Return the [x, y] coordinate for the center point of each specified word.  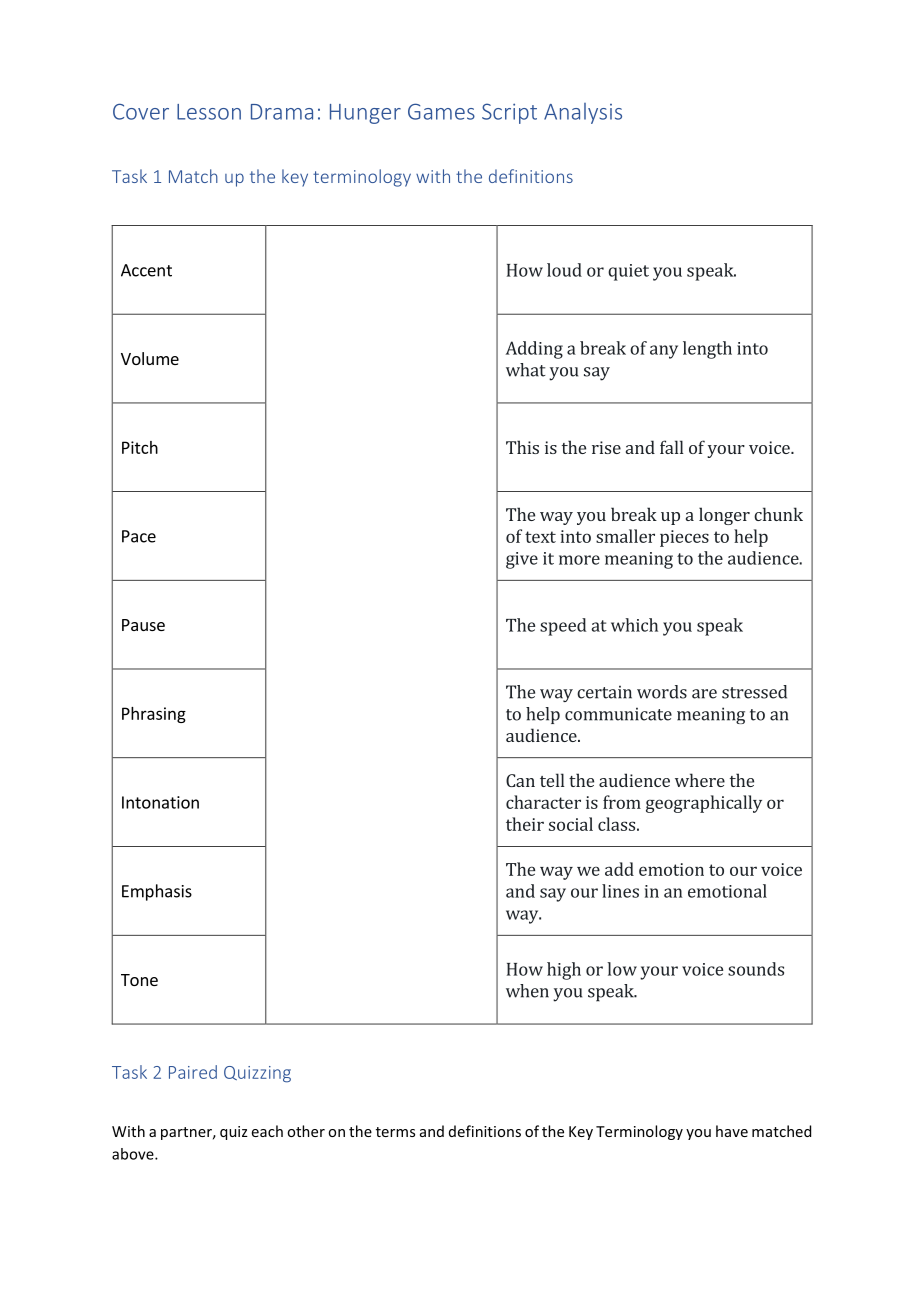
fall [672, 447]
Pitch [140, 447]
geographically [704, 804]
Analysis [583, 113]
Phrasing [154, 715]
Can [520, 780]
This [522, 447]
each [267, 1131]
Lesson [209, 112]
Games [441, 111]
